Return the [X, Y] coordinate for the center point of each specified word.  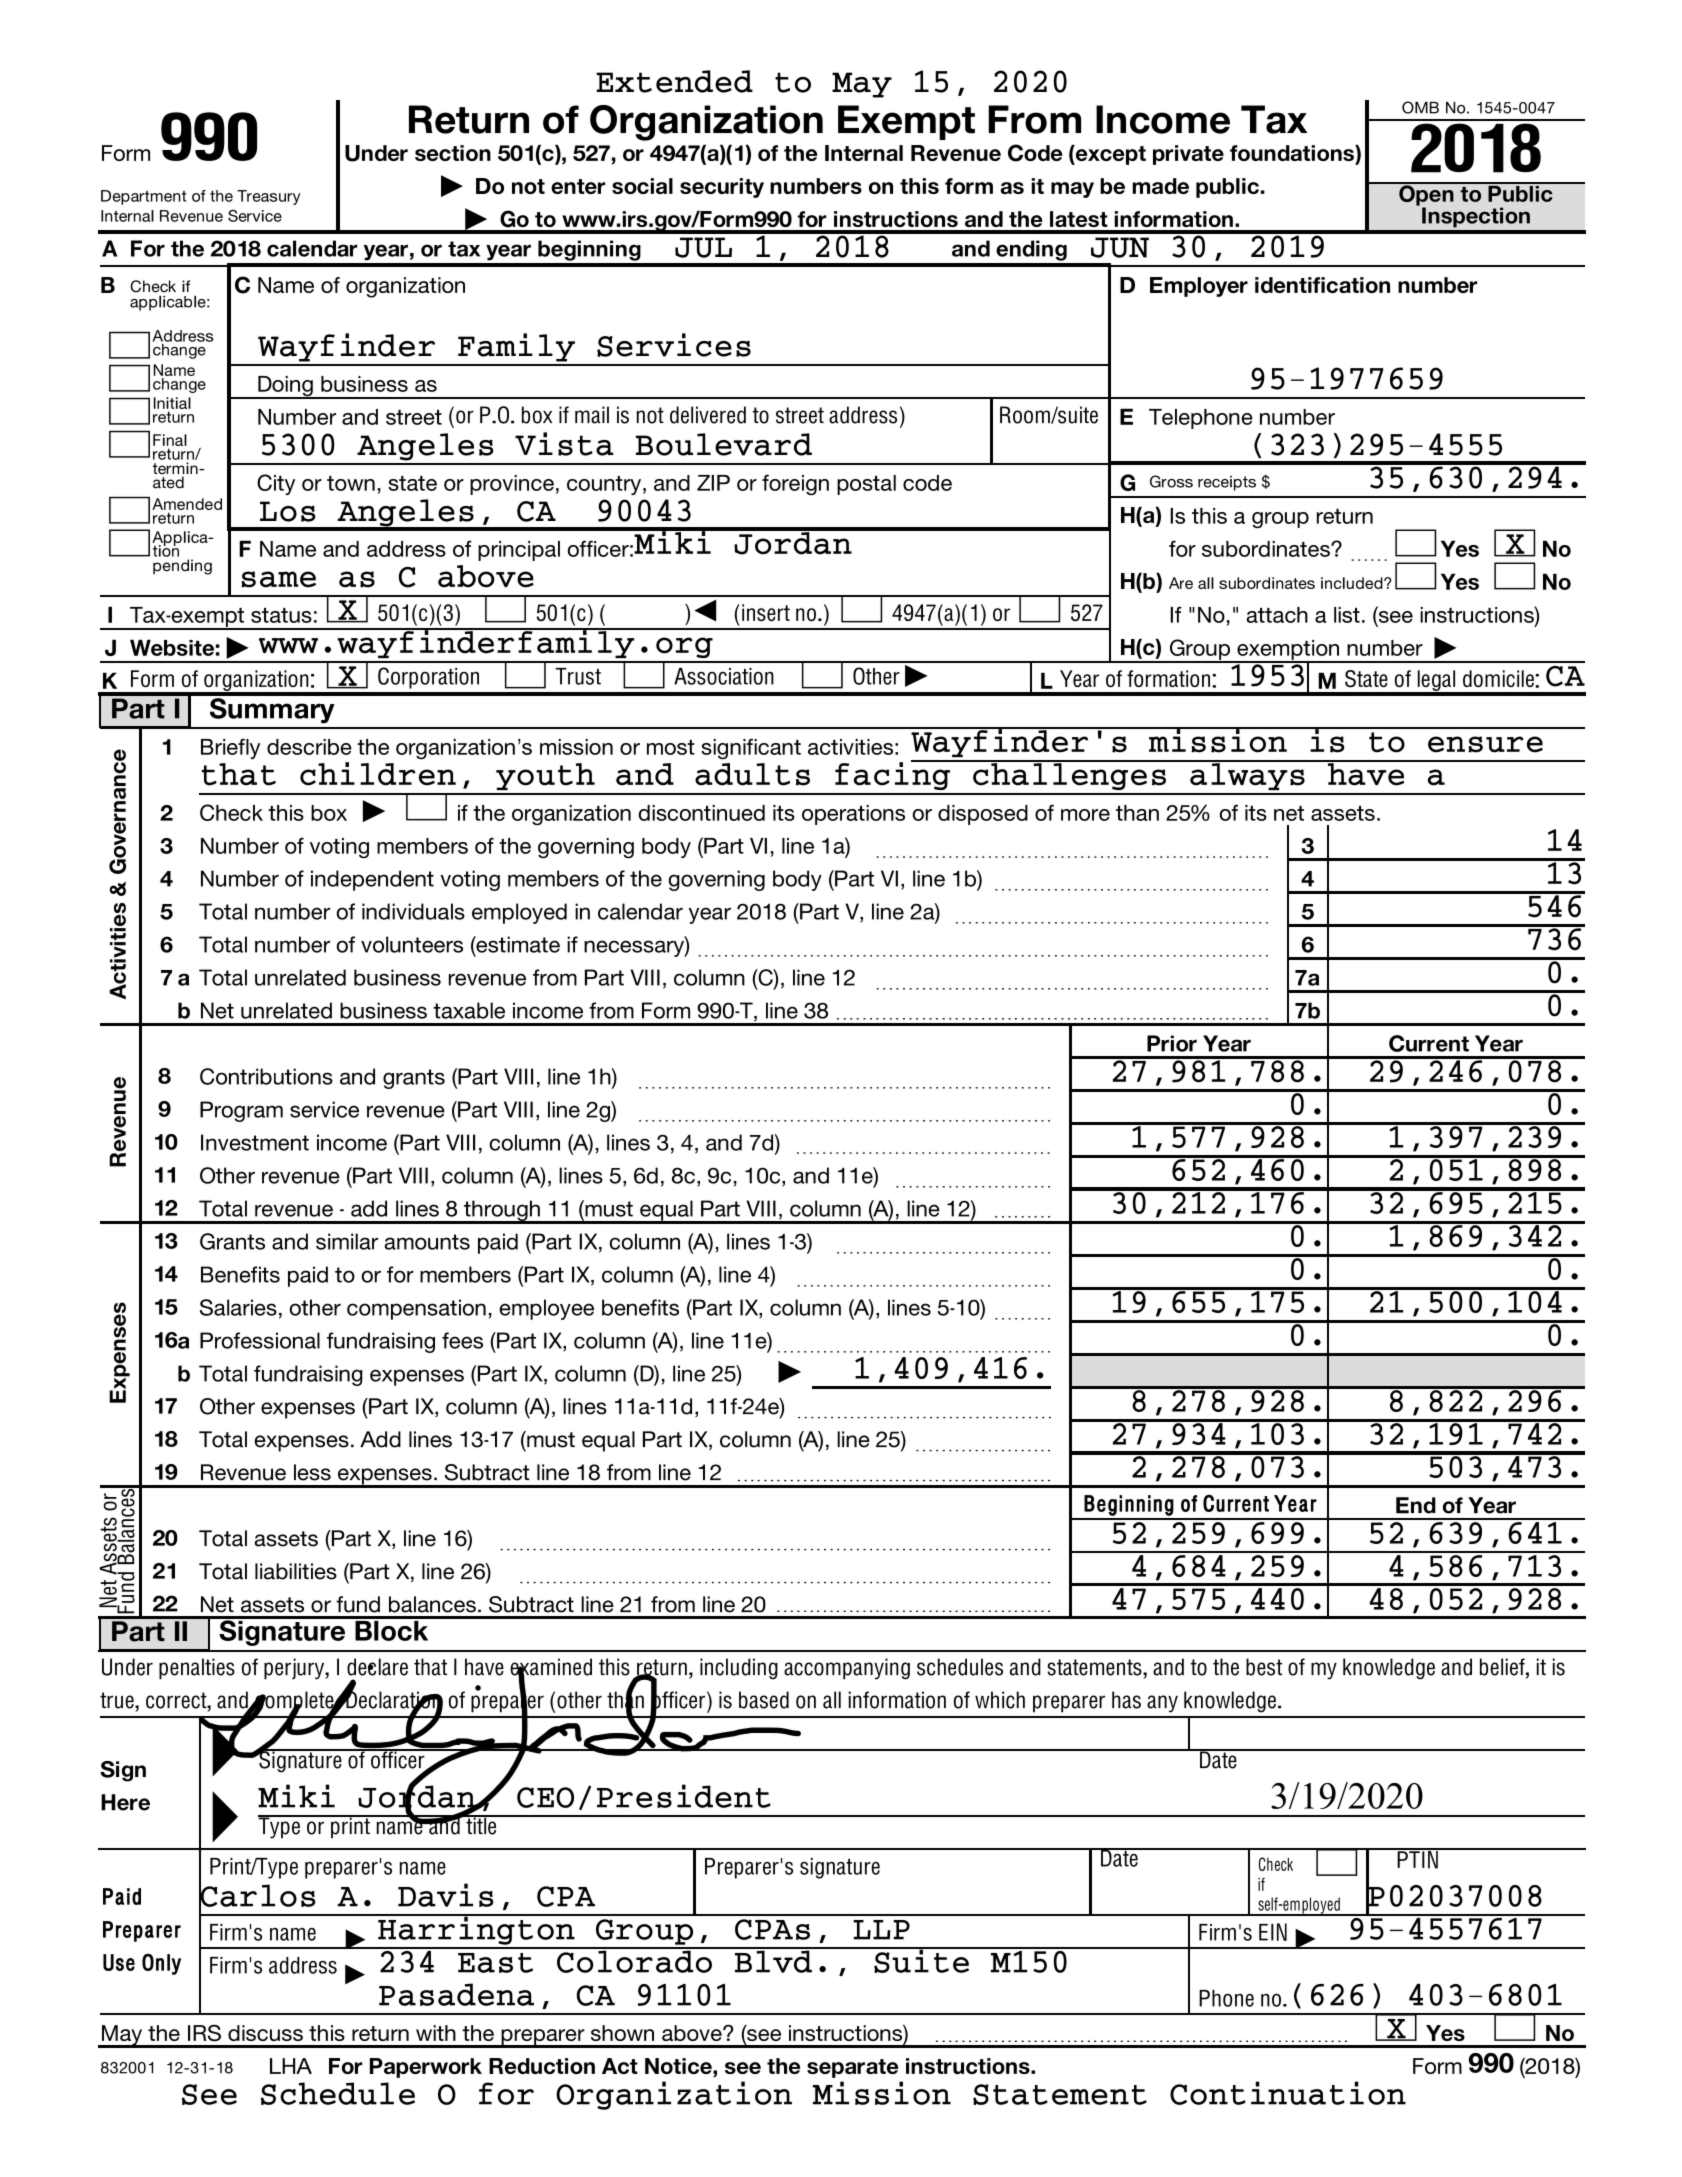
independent [372, 880]
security [722, 188]
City [276, 484]
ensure [1485, 744]
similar [347, 1241]
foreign [795, 485]
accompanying [847, 1669]
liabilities [296, 1571]
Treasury [269, 197]
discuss [265, 2033]
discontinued [702, 813]
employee [547, 1309]
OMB [1420, 107]
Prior [1172, 1043]
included [1353, 583]
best [1264, 1667]
